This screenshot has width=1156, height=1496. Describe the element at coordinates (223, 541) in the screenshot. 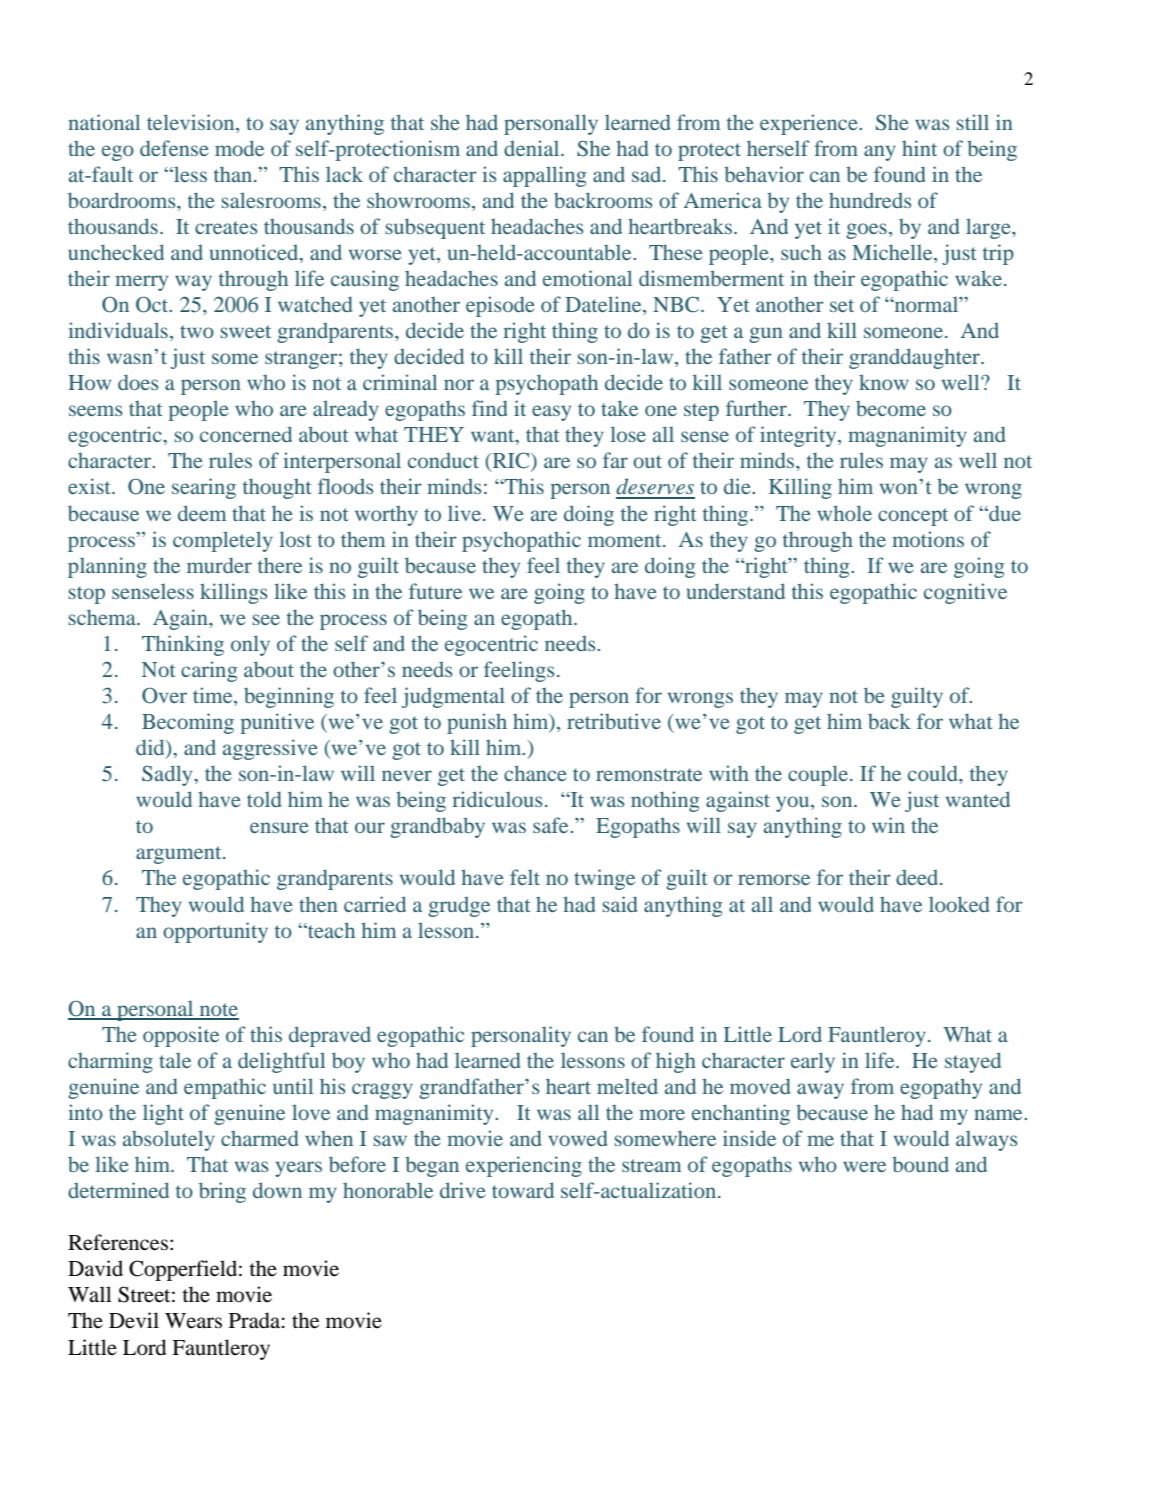

I see `completely` at that location.
